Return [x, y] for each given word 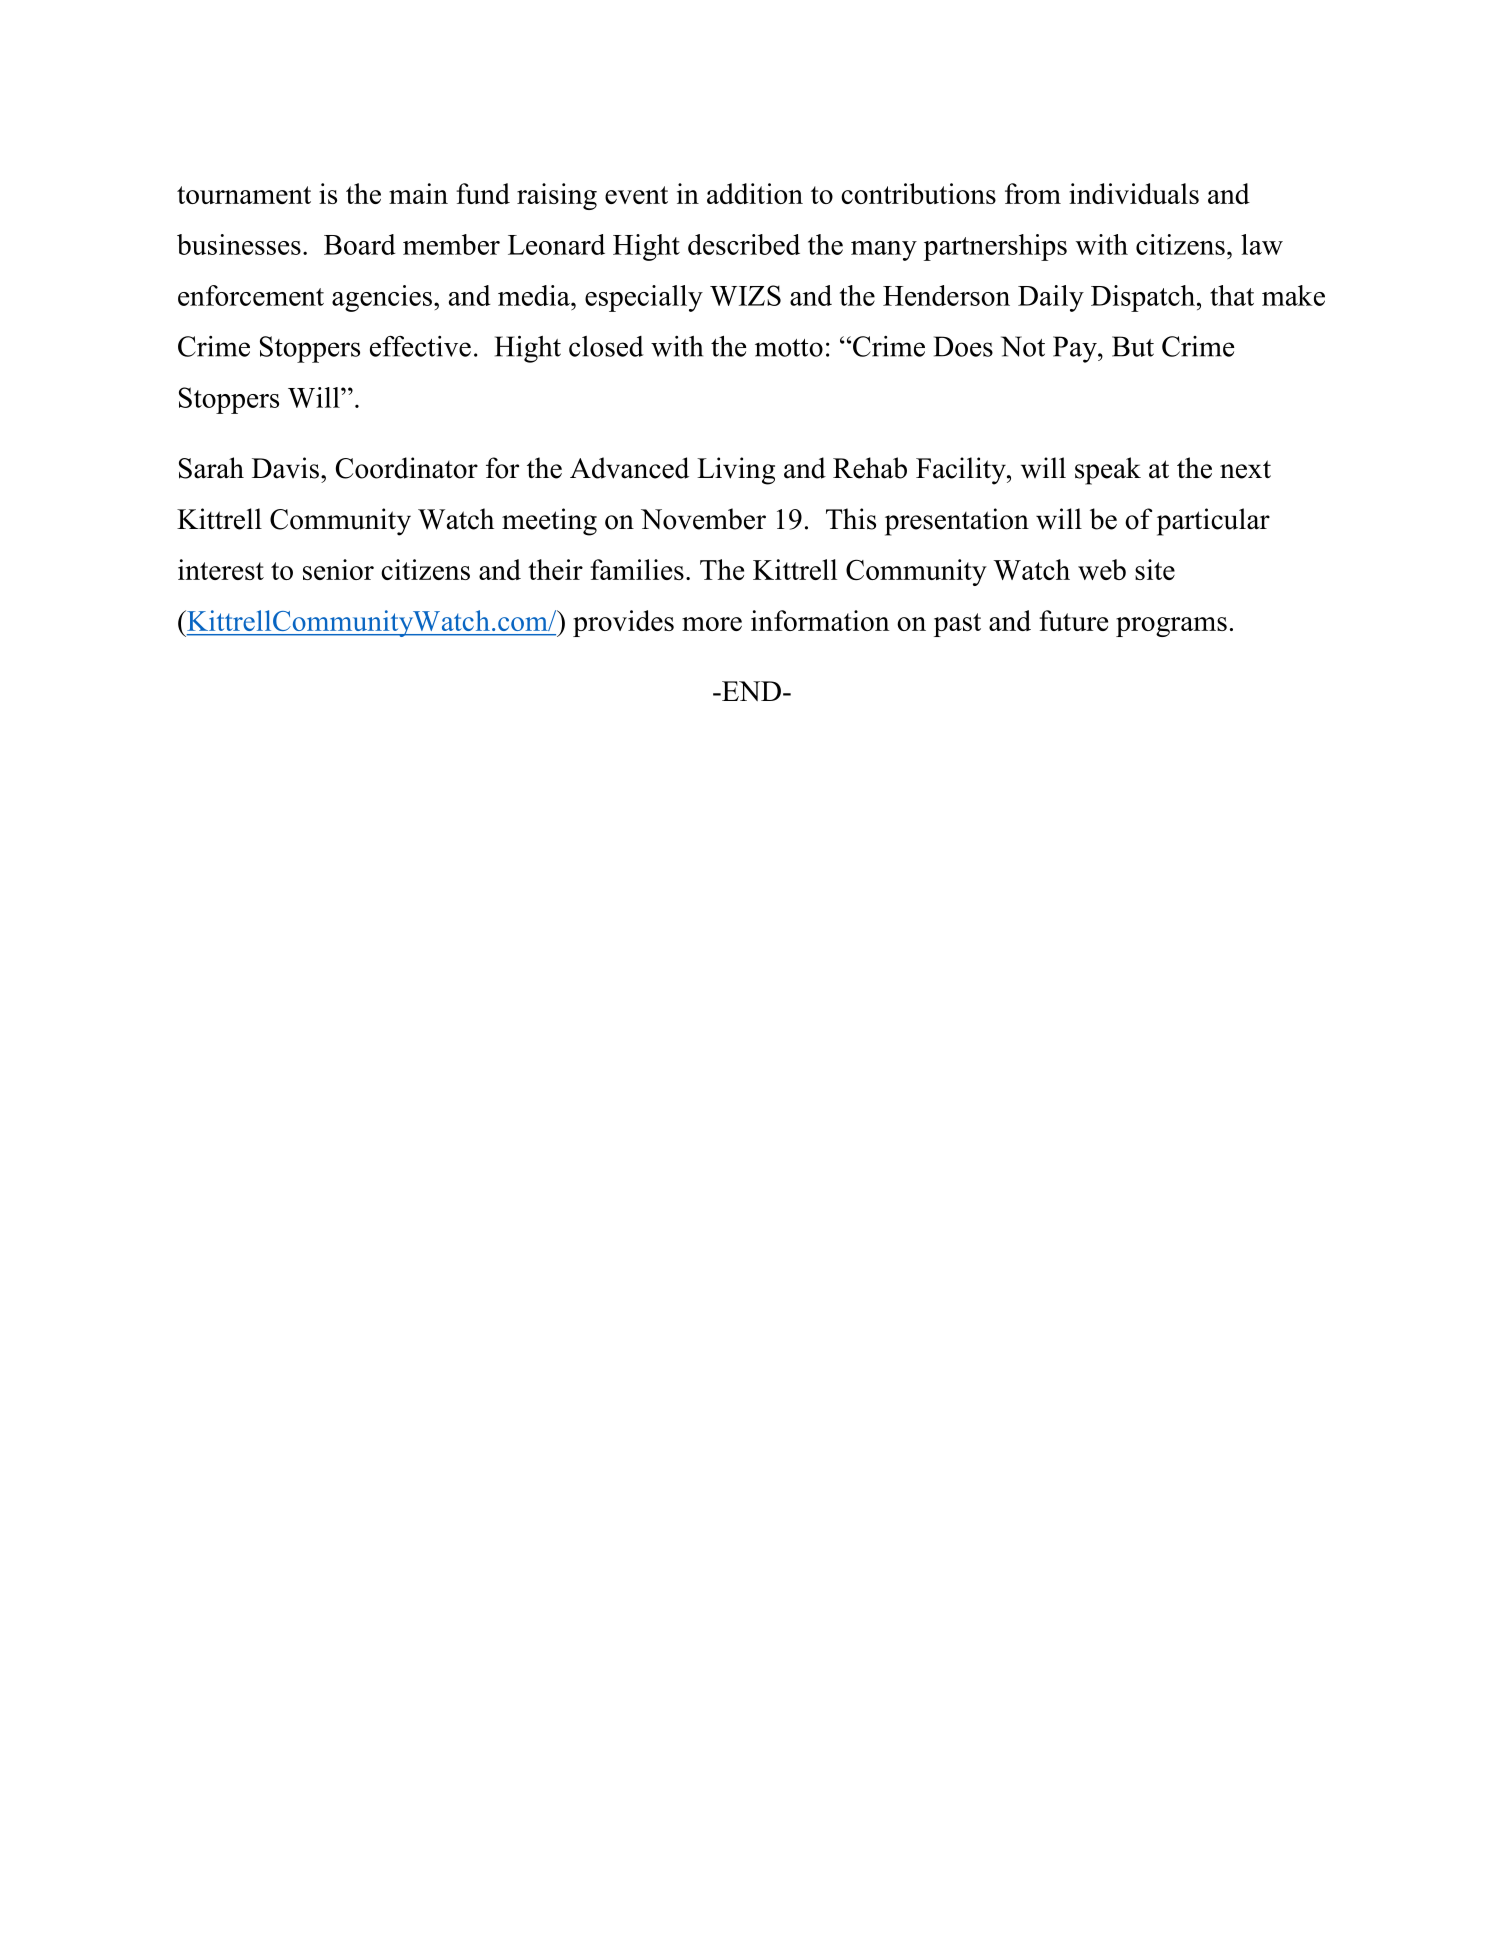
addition [755, 193]
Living [736, 471]
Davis [285, 468]
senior [338, 569]
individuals [1134, 193]
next [1245, 469]
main [418, 193]
